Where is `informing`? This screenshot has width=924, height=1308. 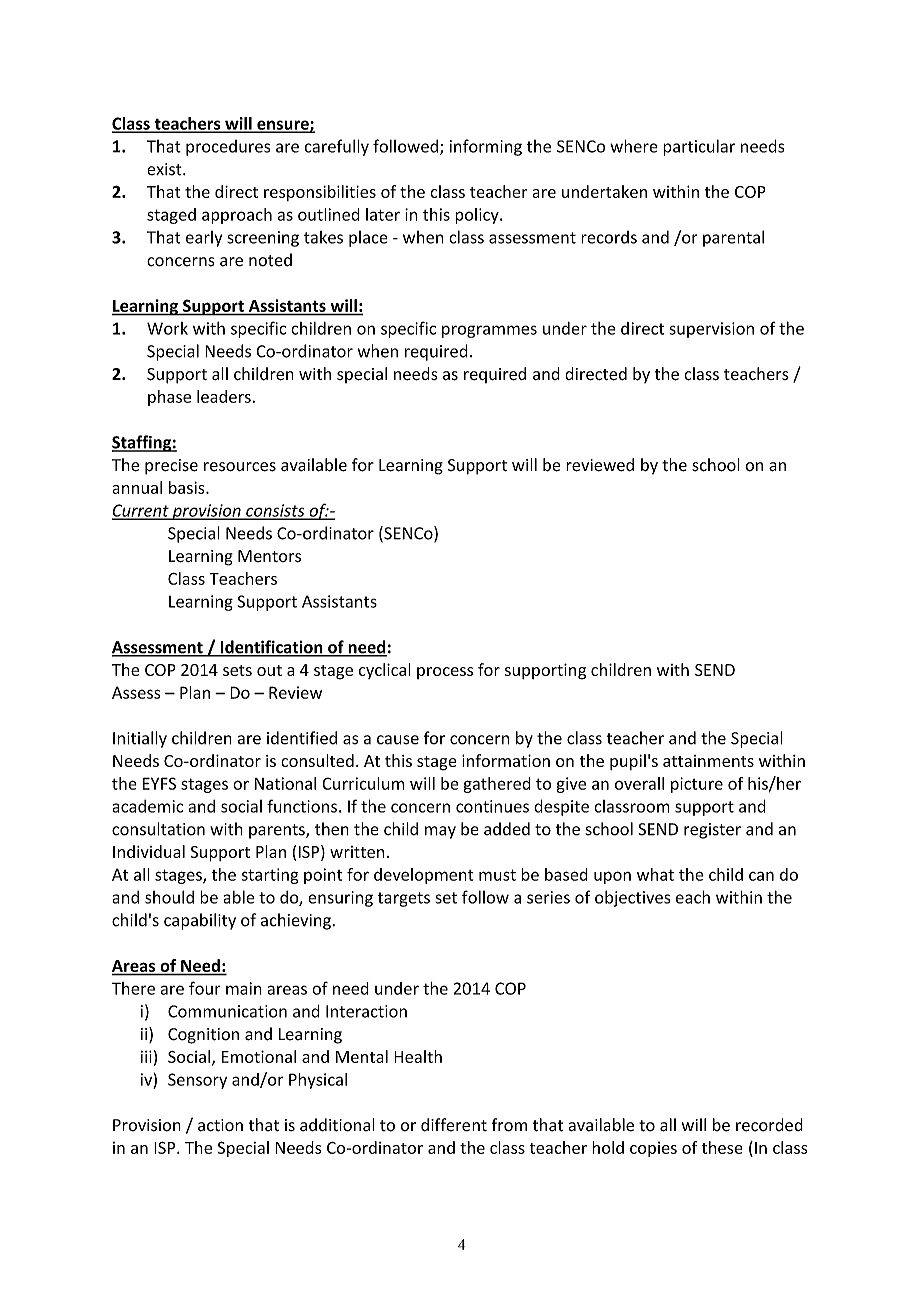
informing is located at coordinates (486, 147).
